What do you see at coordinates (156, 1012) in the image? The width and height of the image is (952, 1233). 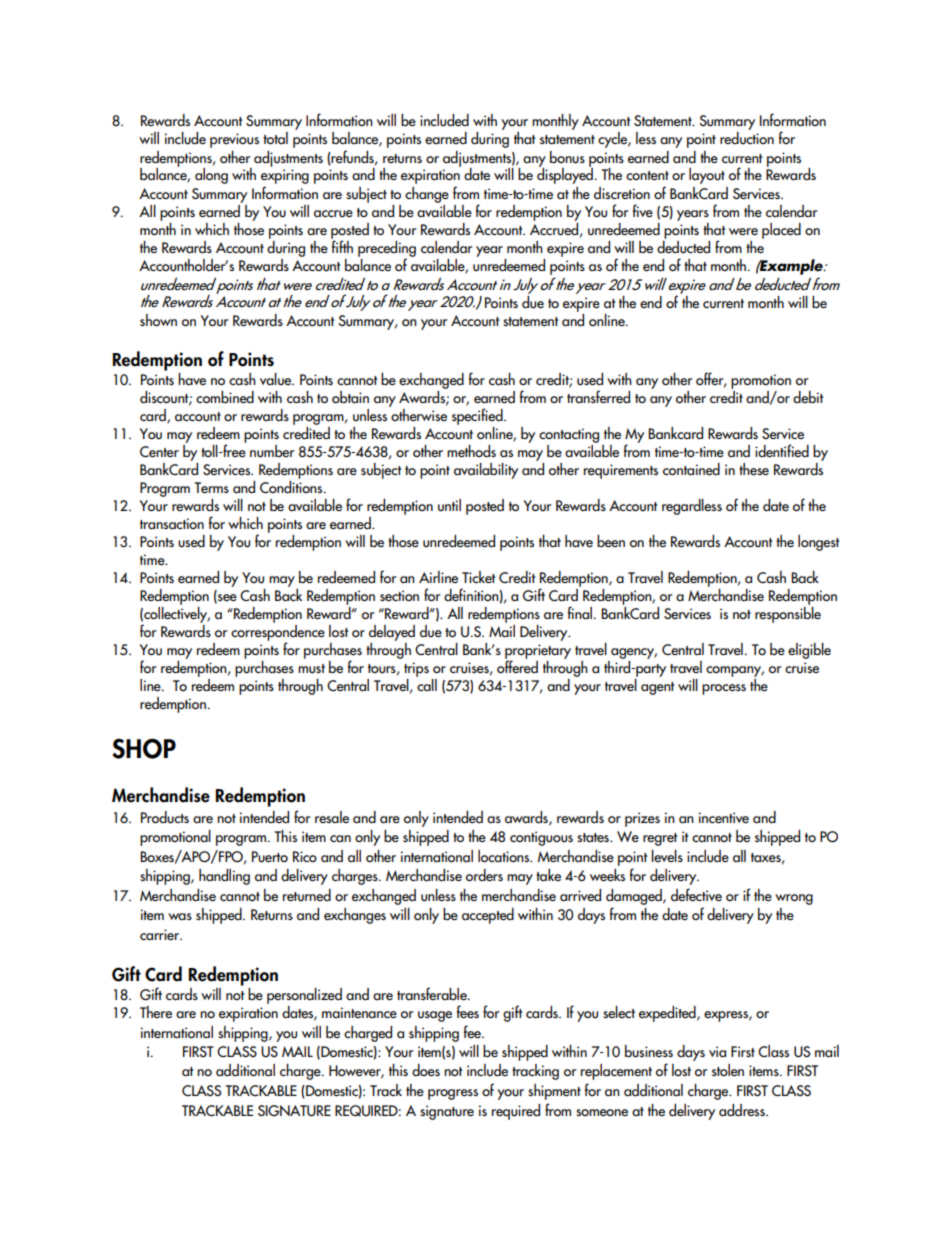 I see `There` at bounding box center [156, 1012].
